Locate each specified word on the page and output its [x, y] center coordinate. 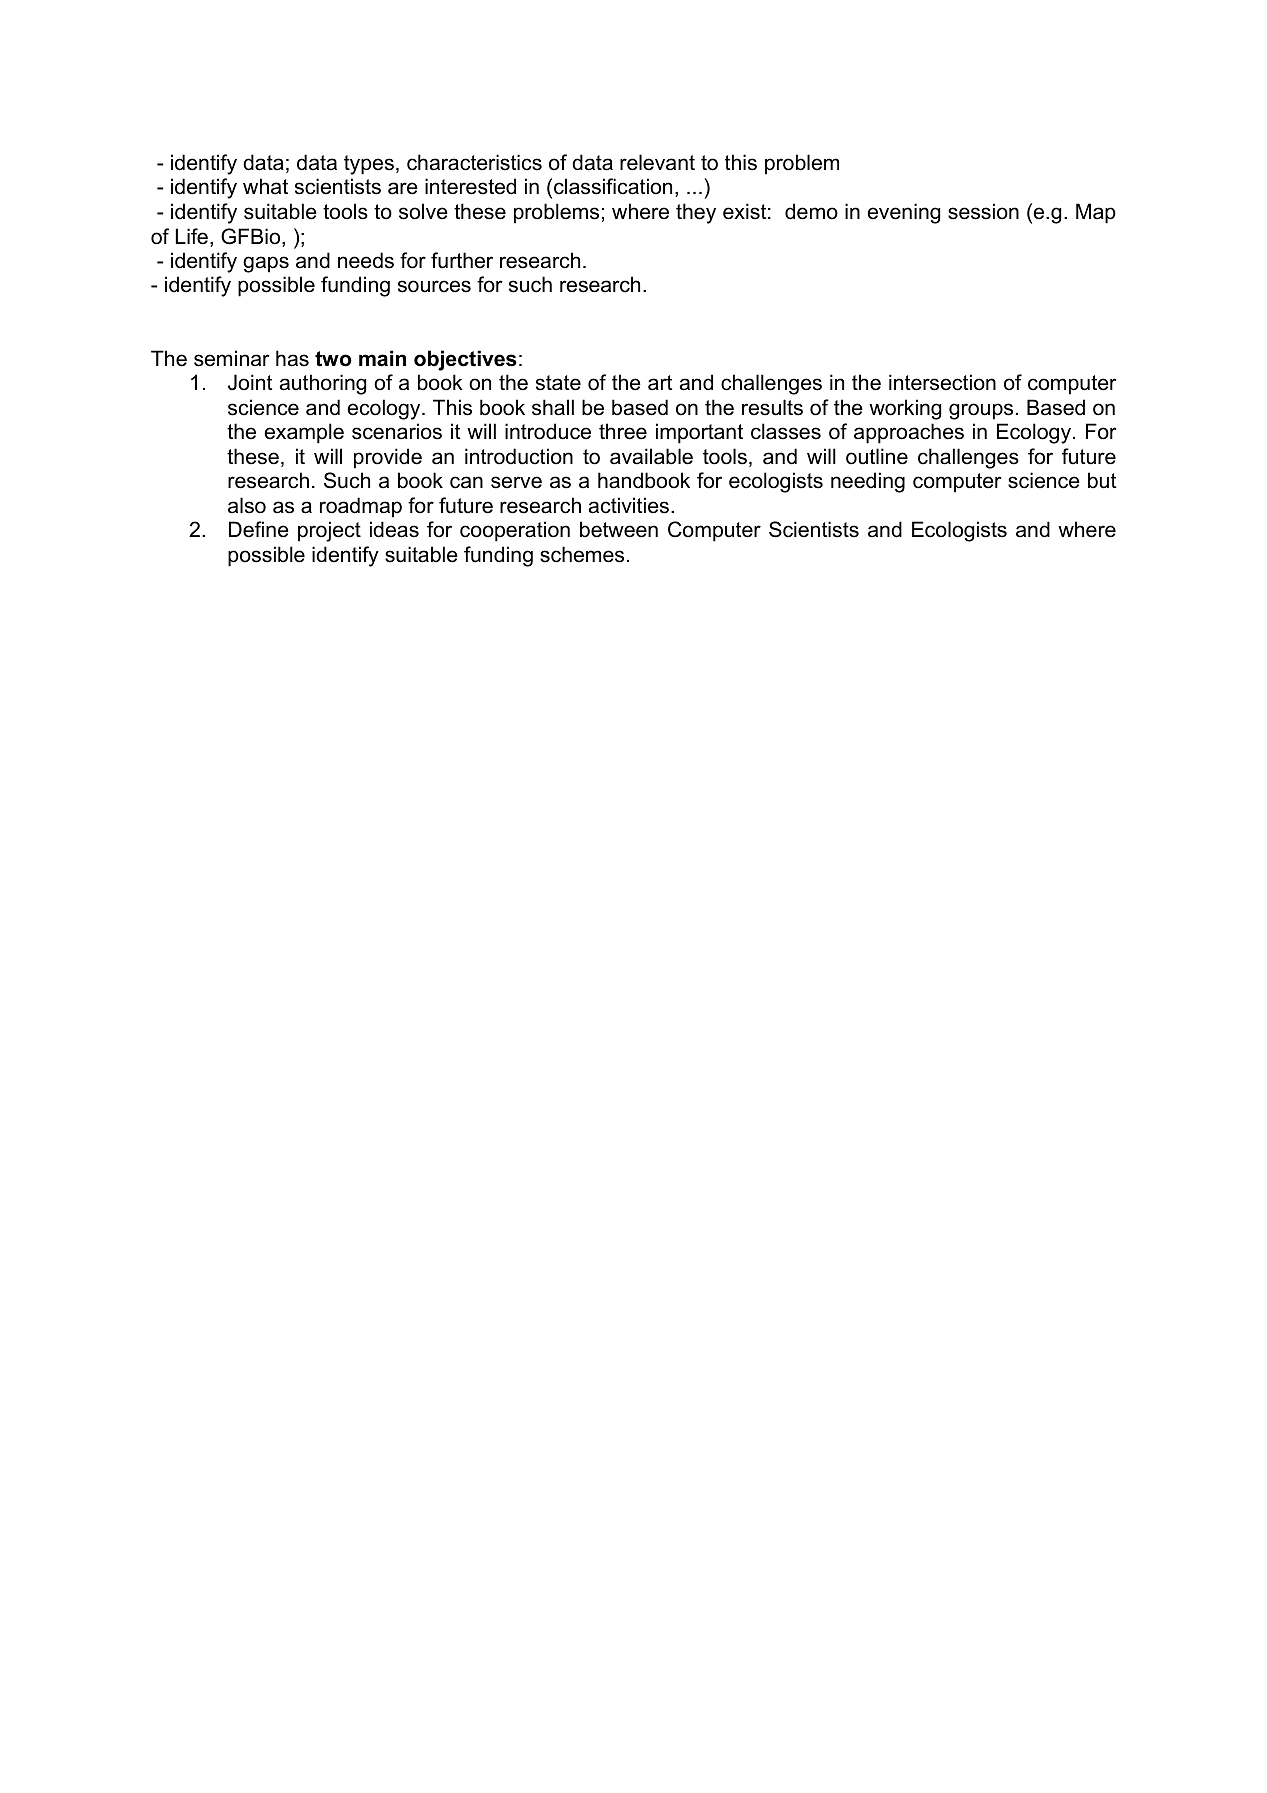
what [265, 186]
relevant [657, 162]
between [619, 529]
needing [868, 482]
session [983, 211]
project [329, 531]
